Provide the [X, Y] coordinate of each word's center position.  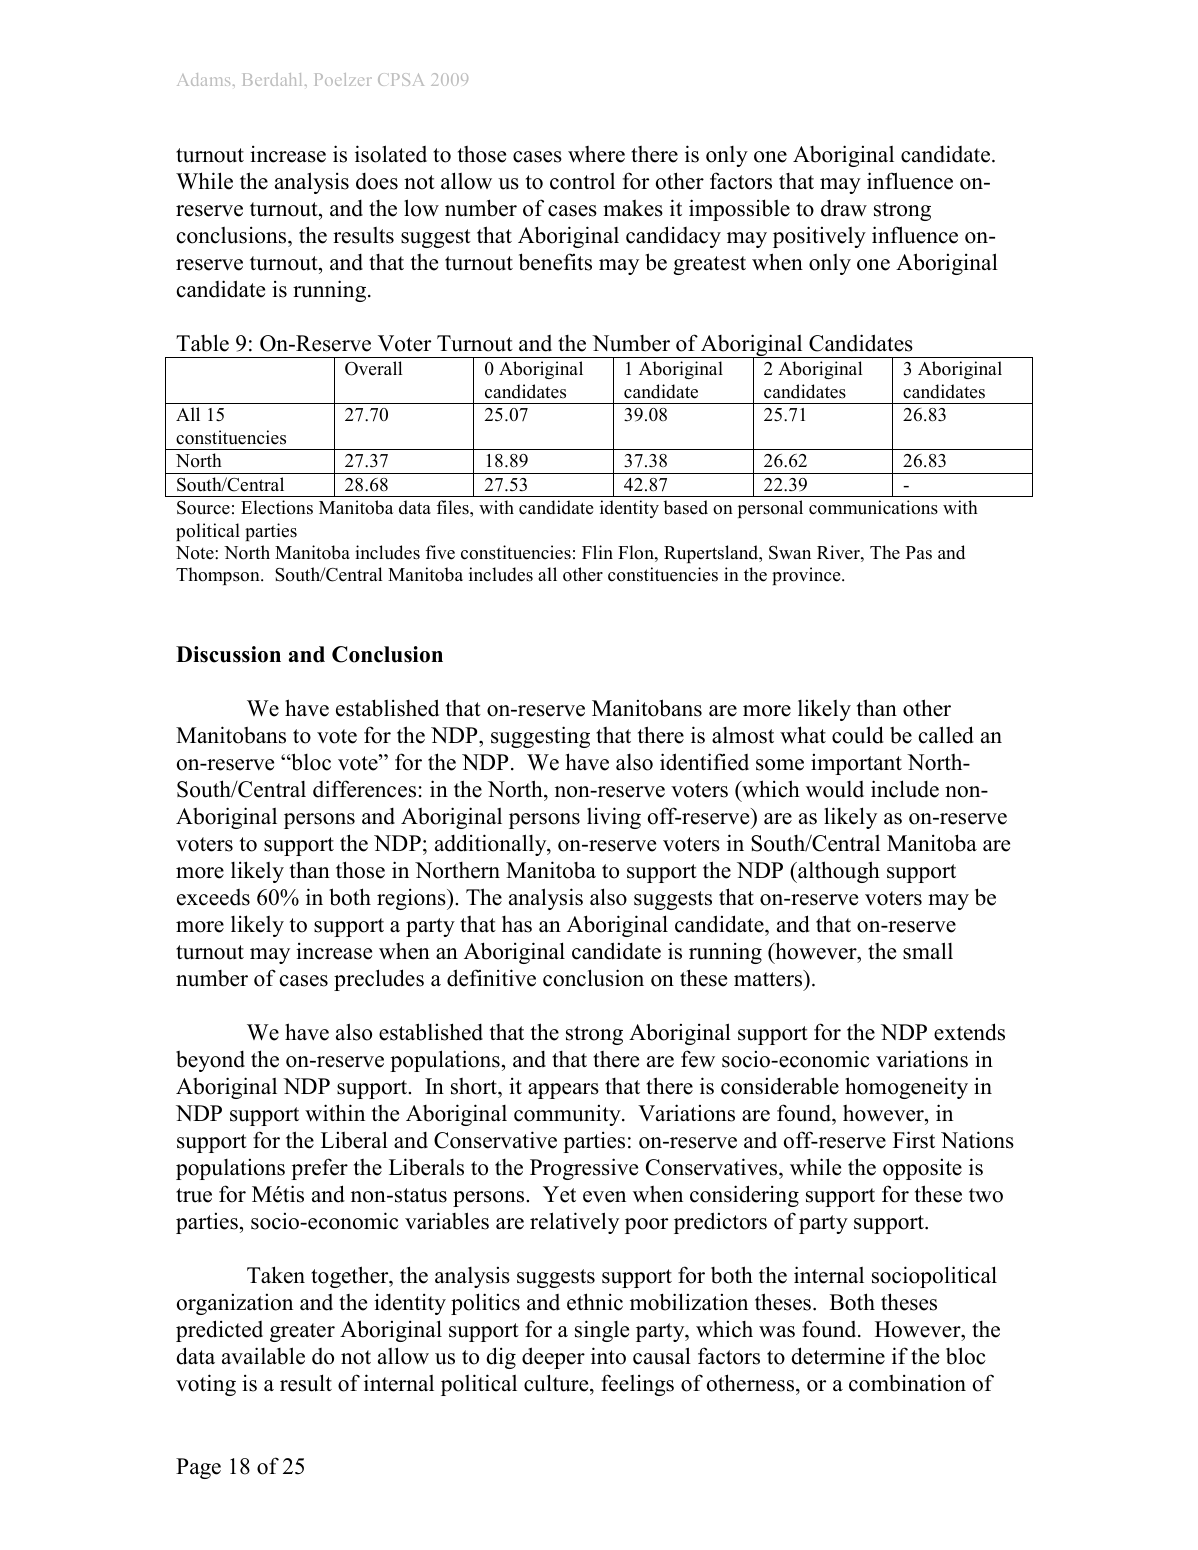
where [596, 154]
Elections [277, 507]
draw [844, 208]
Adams [203, 79]
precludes [379, 980]
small [928, 951]
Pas [919, 553]
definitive [491, 978]
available [263, 1356]
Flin [597, 552]
